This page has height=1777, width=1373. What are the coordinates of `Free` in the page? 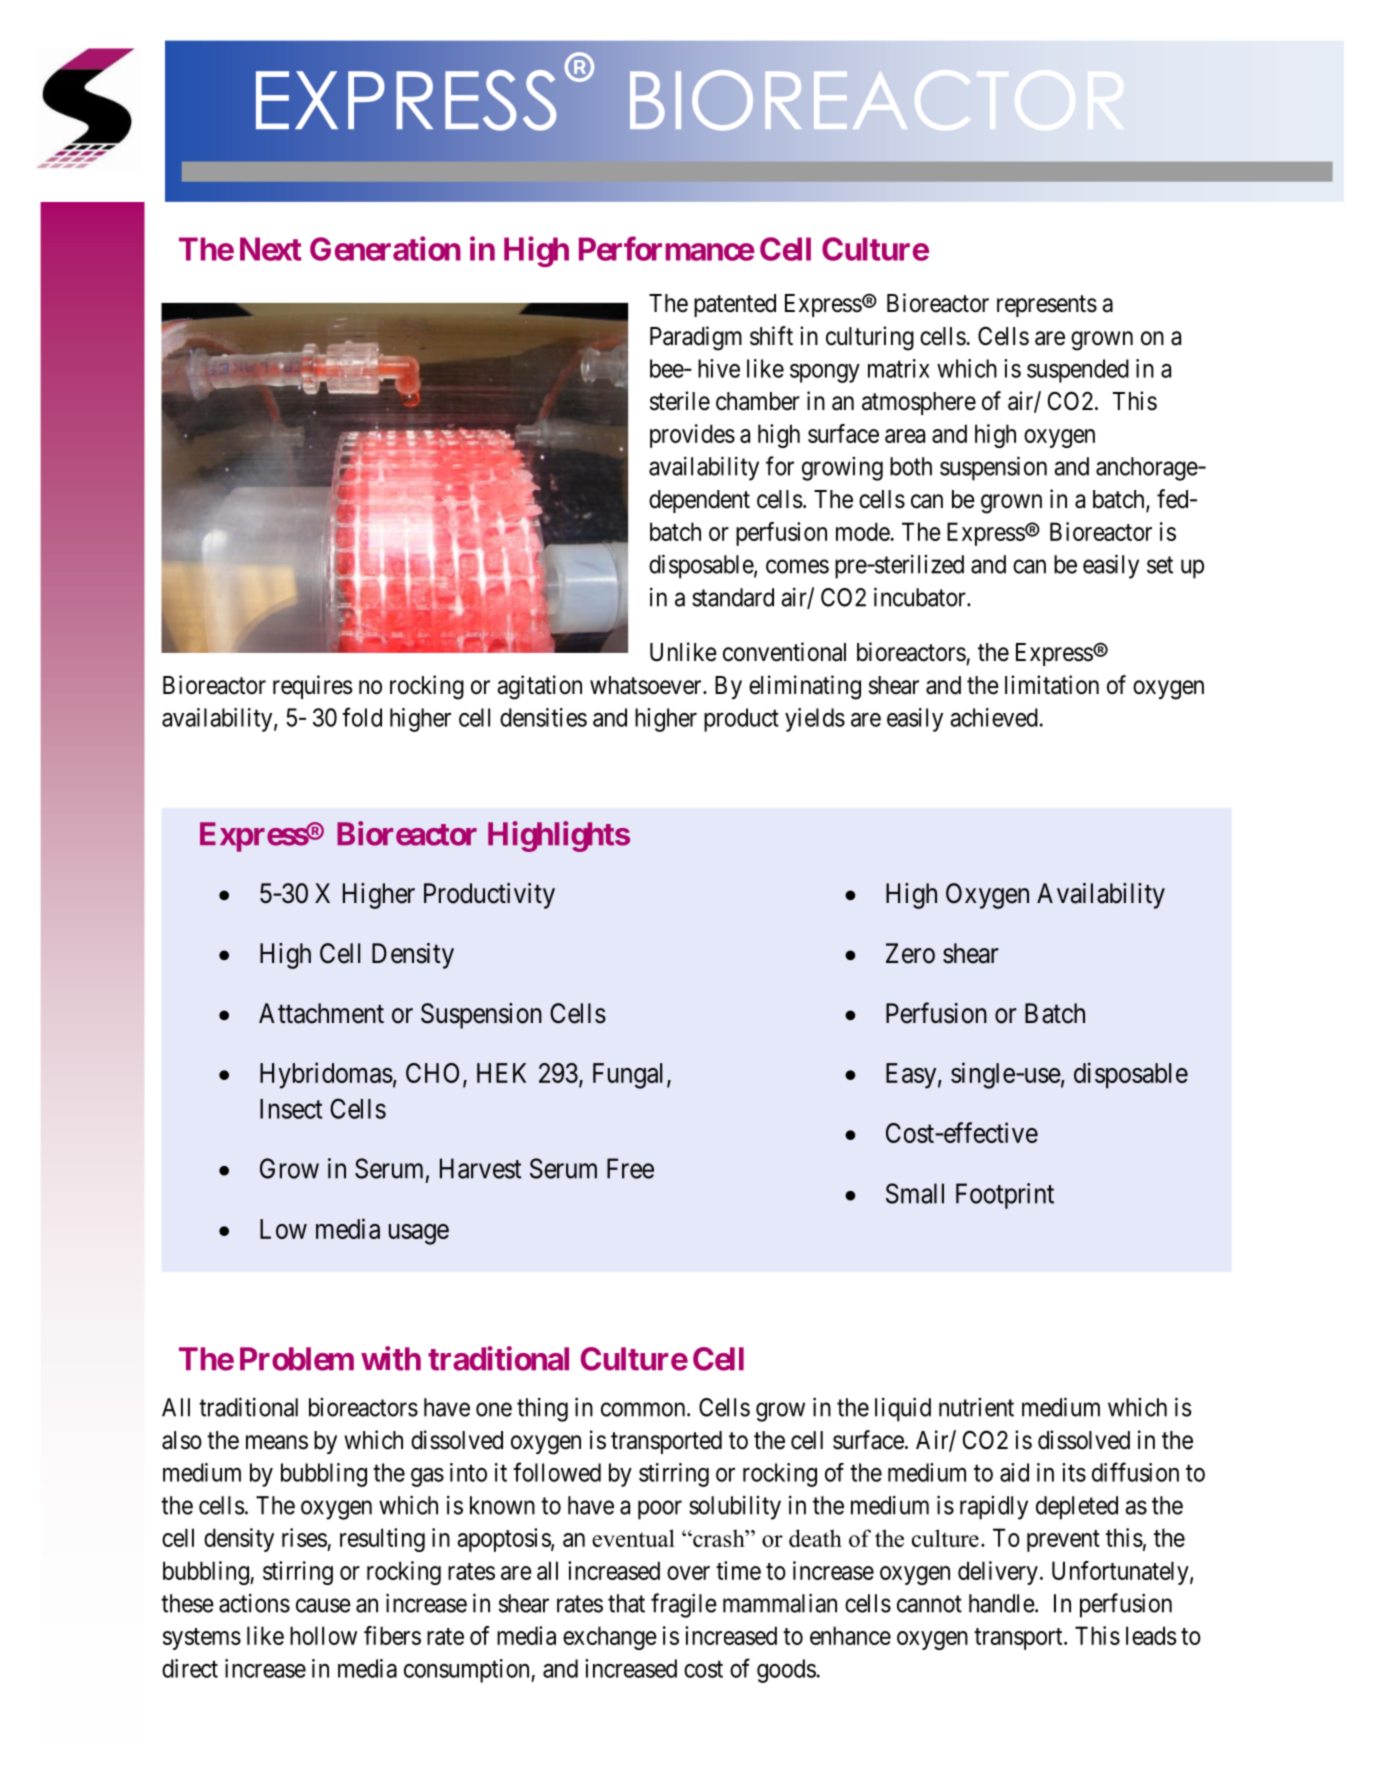 It's located at (630, 1168).
